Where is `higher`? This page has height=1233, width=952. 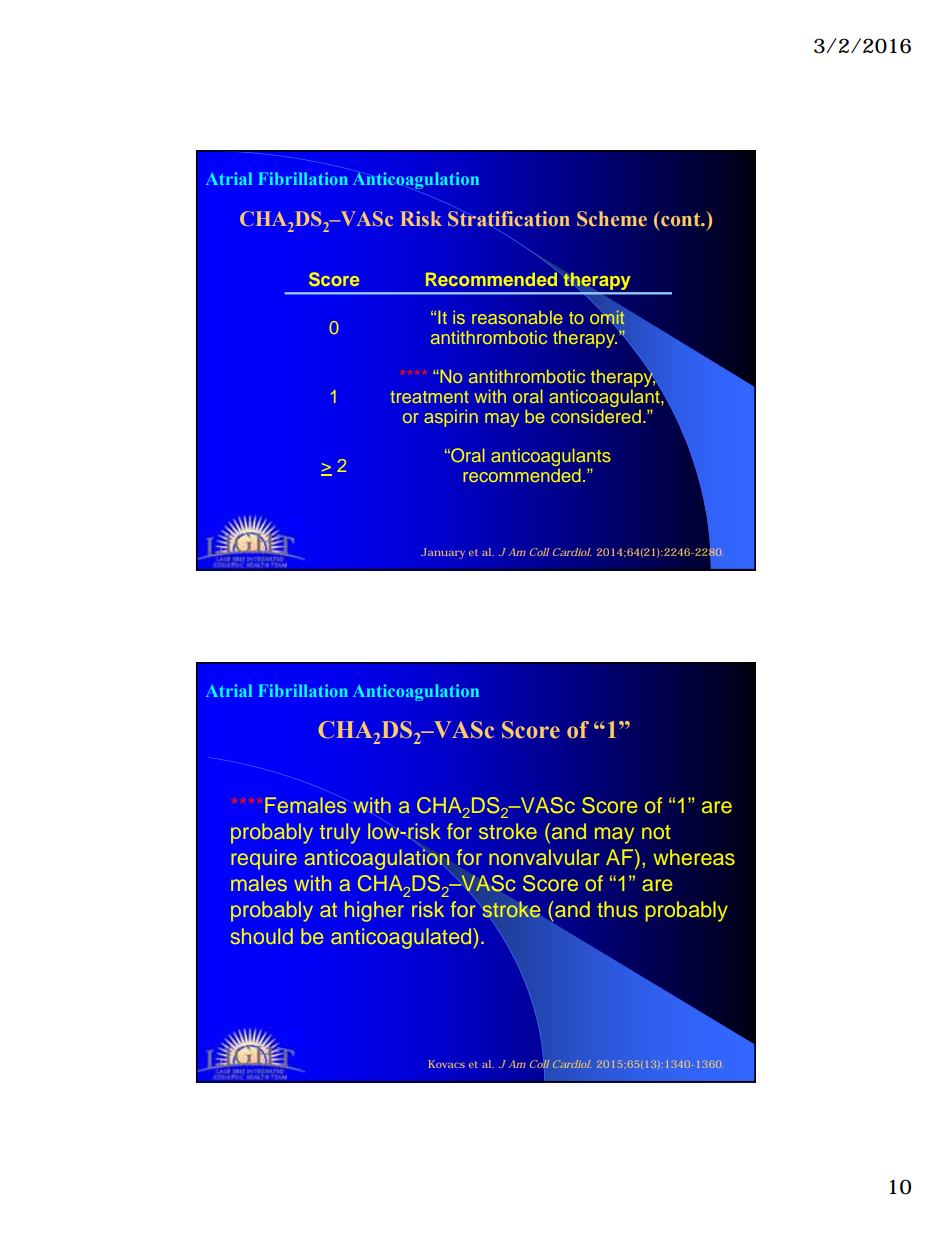
higher is located at coordinates (374, 911).
